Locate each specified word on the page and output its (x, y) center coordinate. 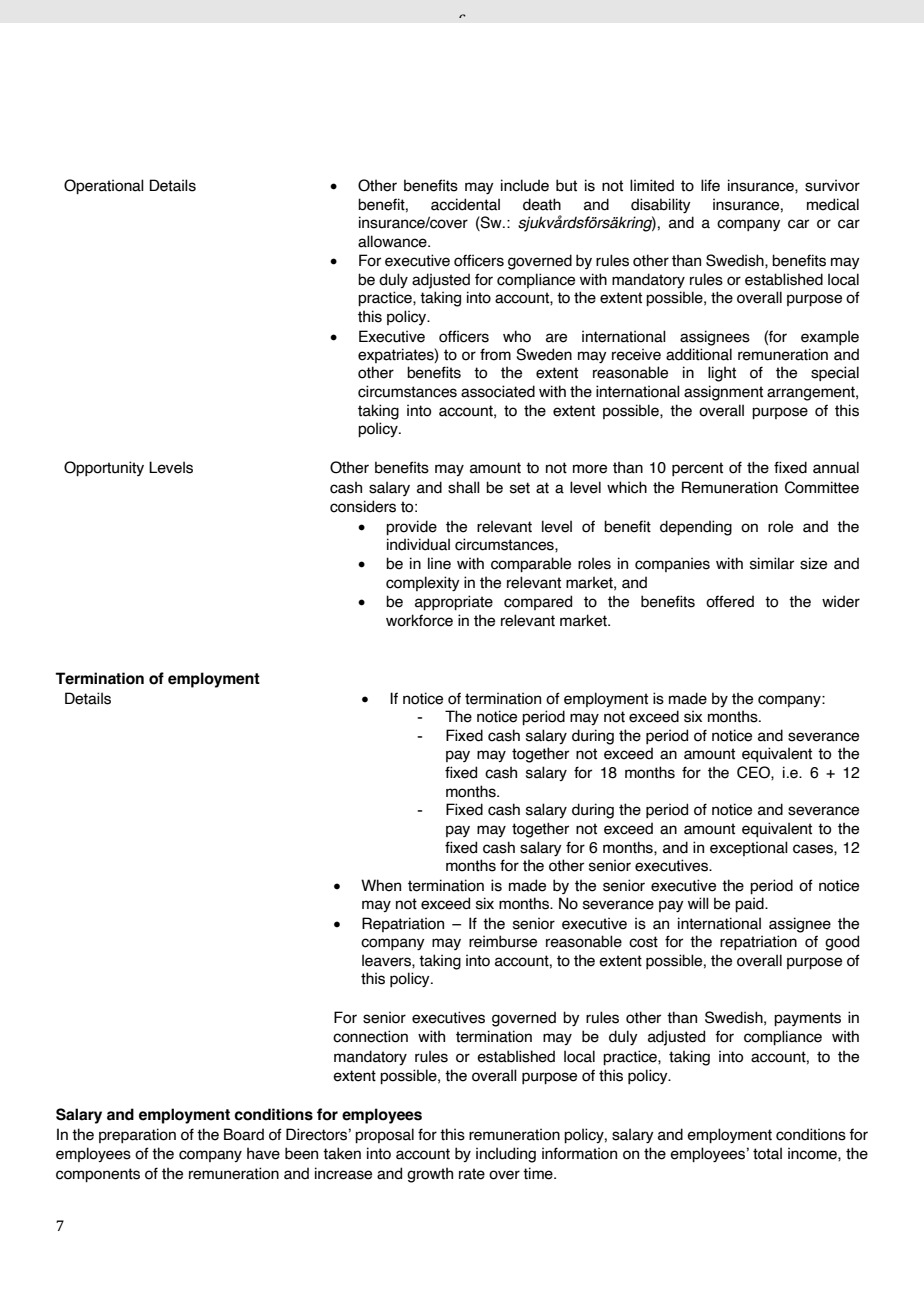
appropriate (454, 602)
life (710, 185)
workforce (419, 620)
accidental (465, 204)
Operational (104, 186)
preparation (137, 1135)
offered (730, 601)
